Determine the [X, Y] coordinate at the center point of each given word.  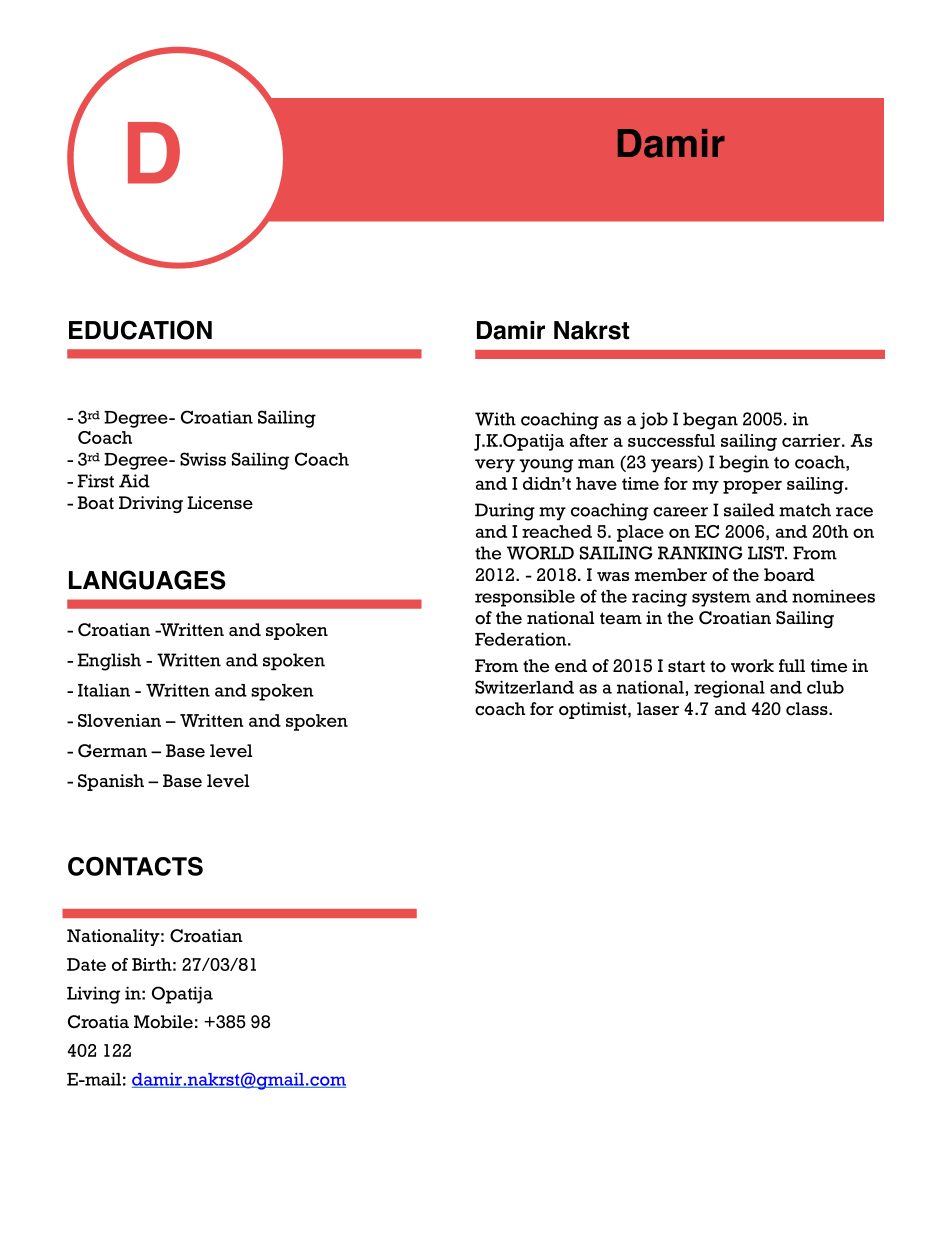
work [752, 666]
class [808, 709]
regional [729, 689]
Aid [134, 481]
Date [86, 964]
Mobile [163, 1022]
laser [658, 709]
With [495, 419]
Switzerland [524, 687]
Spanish [111, 782]
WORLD [540, 553]
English [109, 662]
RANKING [700, 553]
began [710, 421]
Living [93, 995]
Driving [151, 504]
